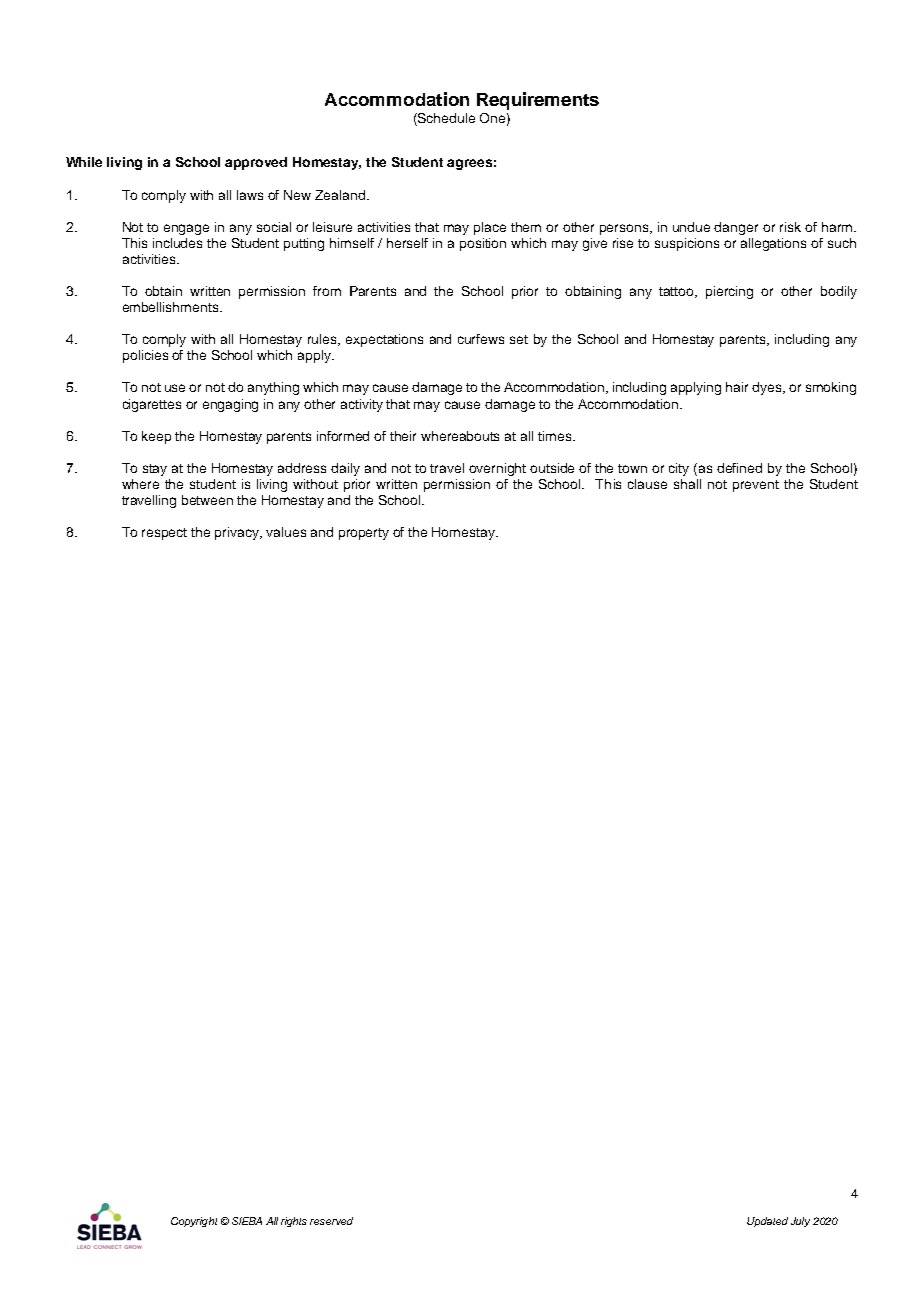  Describe the element at coordinates (756, 486) in the page. I see `prevent` at that location.
